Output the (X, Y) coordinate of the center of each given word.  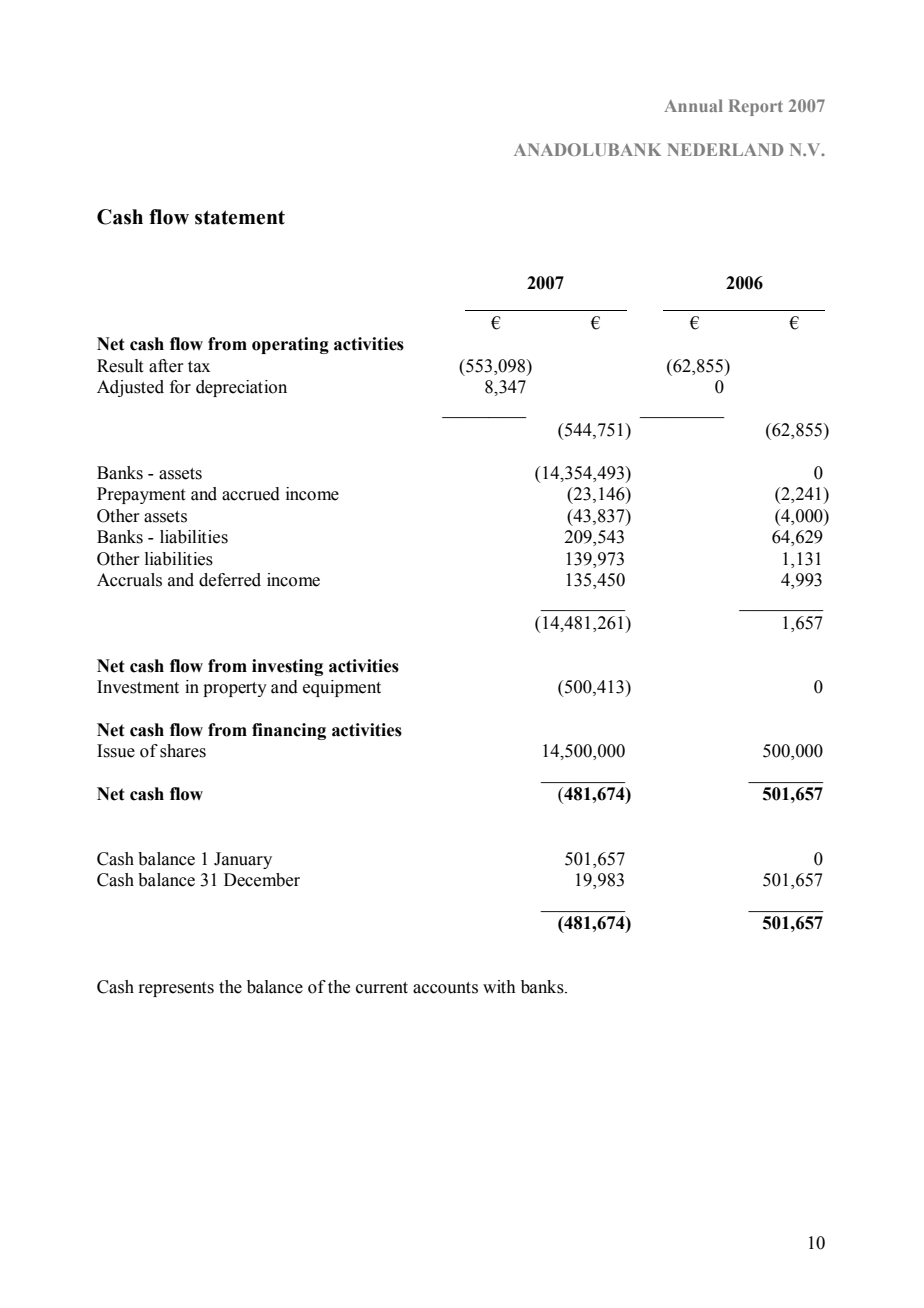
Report (756, 107)
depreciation (241, 388)
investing (287, 667)
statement (240, 217)
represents (176, 989)
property (235, 689)
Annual (693, 105)
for (180, 387)
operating (290, 345)
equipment (342, 688)
